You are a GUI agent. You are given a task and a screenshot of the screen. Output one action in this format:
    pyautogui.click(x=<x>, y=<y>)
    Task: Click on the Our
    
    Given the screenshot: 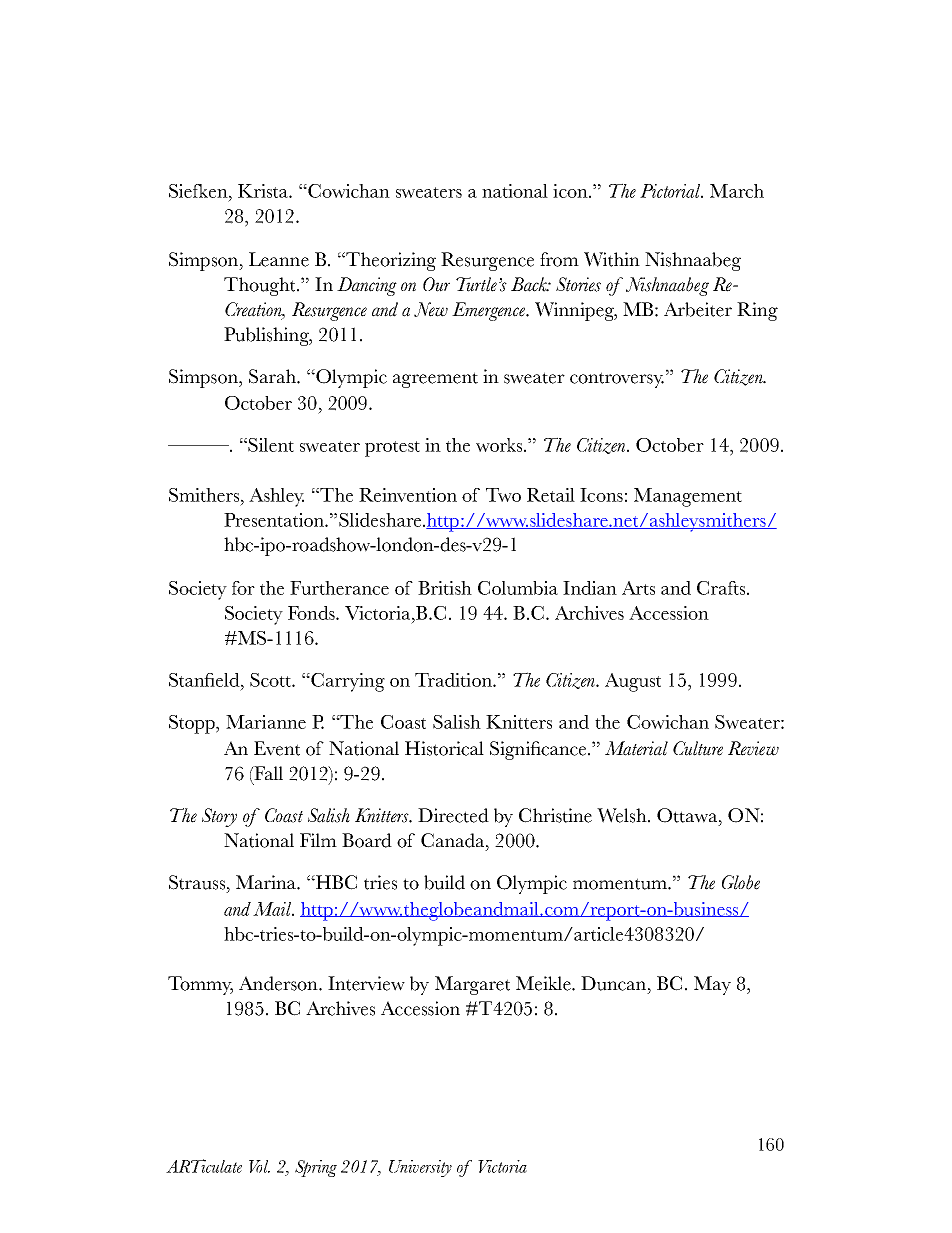 What is the action you would take?
    pyautogui.click(x=436, y=284)
